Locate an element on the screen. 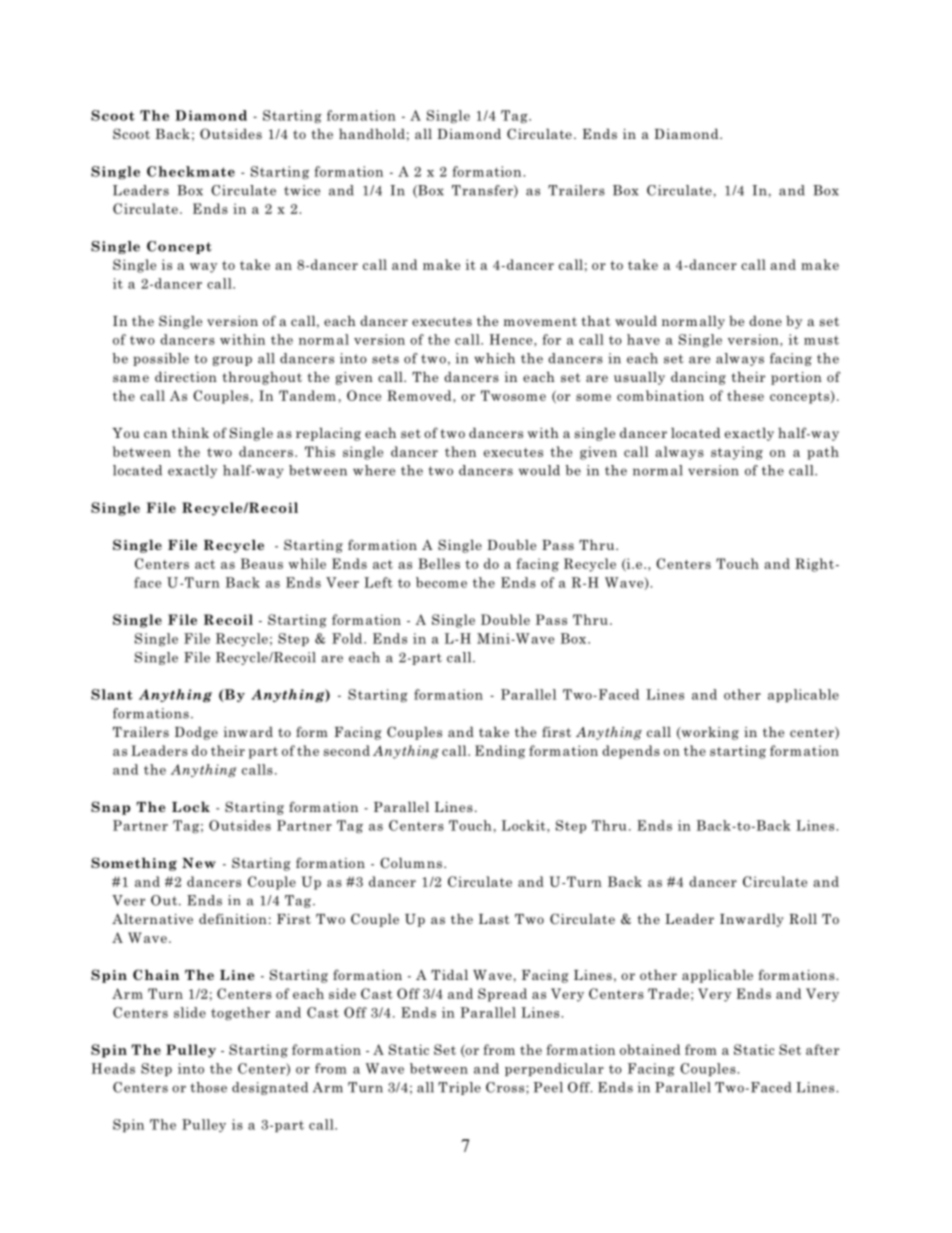 The width and height of the screenshot is (952, 1233). Roll is located at coordinates (803, 918).
